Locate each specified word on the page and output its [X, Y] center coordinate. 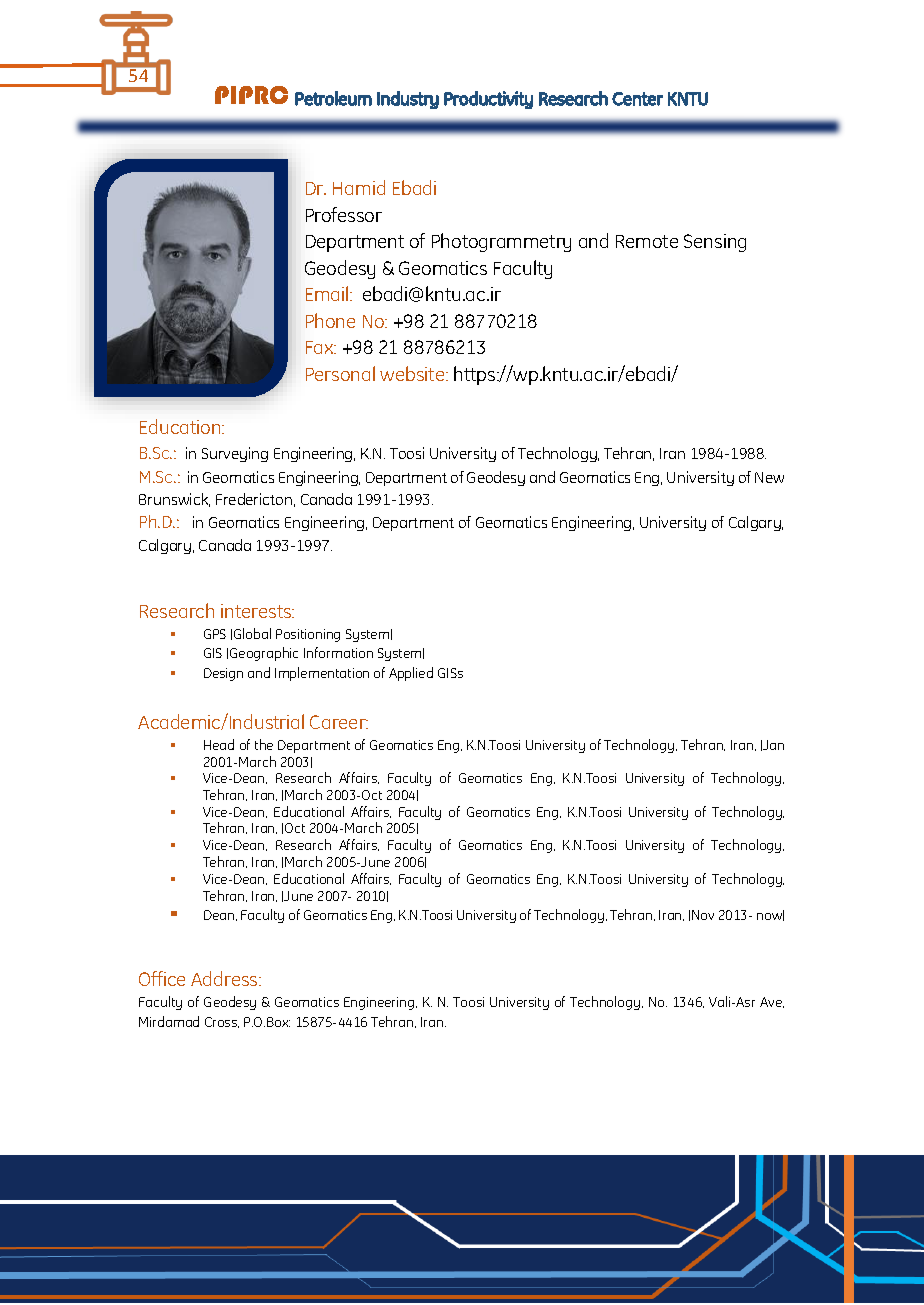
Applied [411, 674]
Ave [772, 1002]
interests [257, 611]
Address [225, 978]
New [769, 477]
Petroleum [333, 98]
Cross [222, 1022]
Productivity [488, 100]
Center [637, 99]
